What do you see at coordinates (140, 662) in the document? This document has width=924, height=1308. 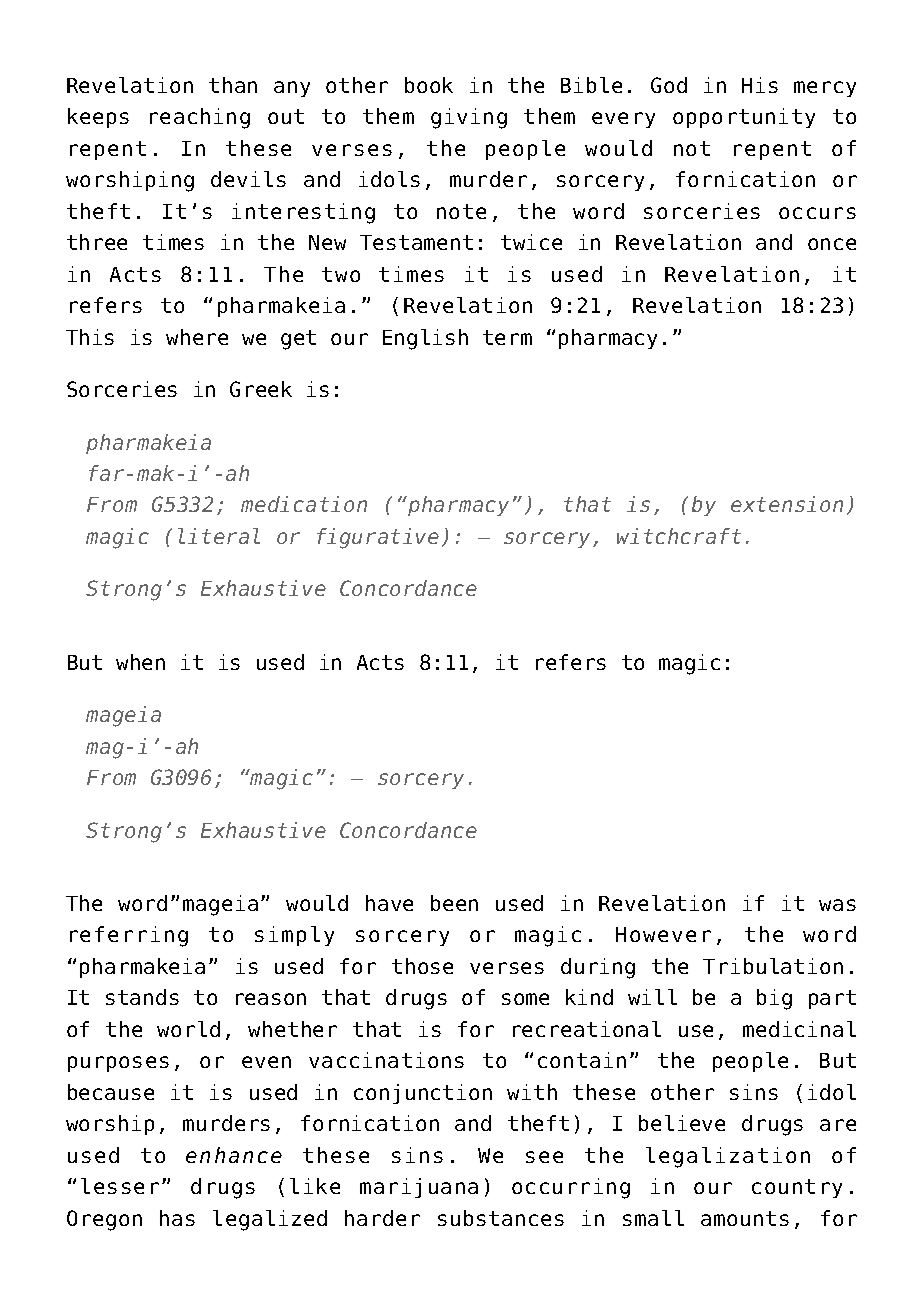 I see `when` at bounding box center [140, 662].
